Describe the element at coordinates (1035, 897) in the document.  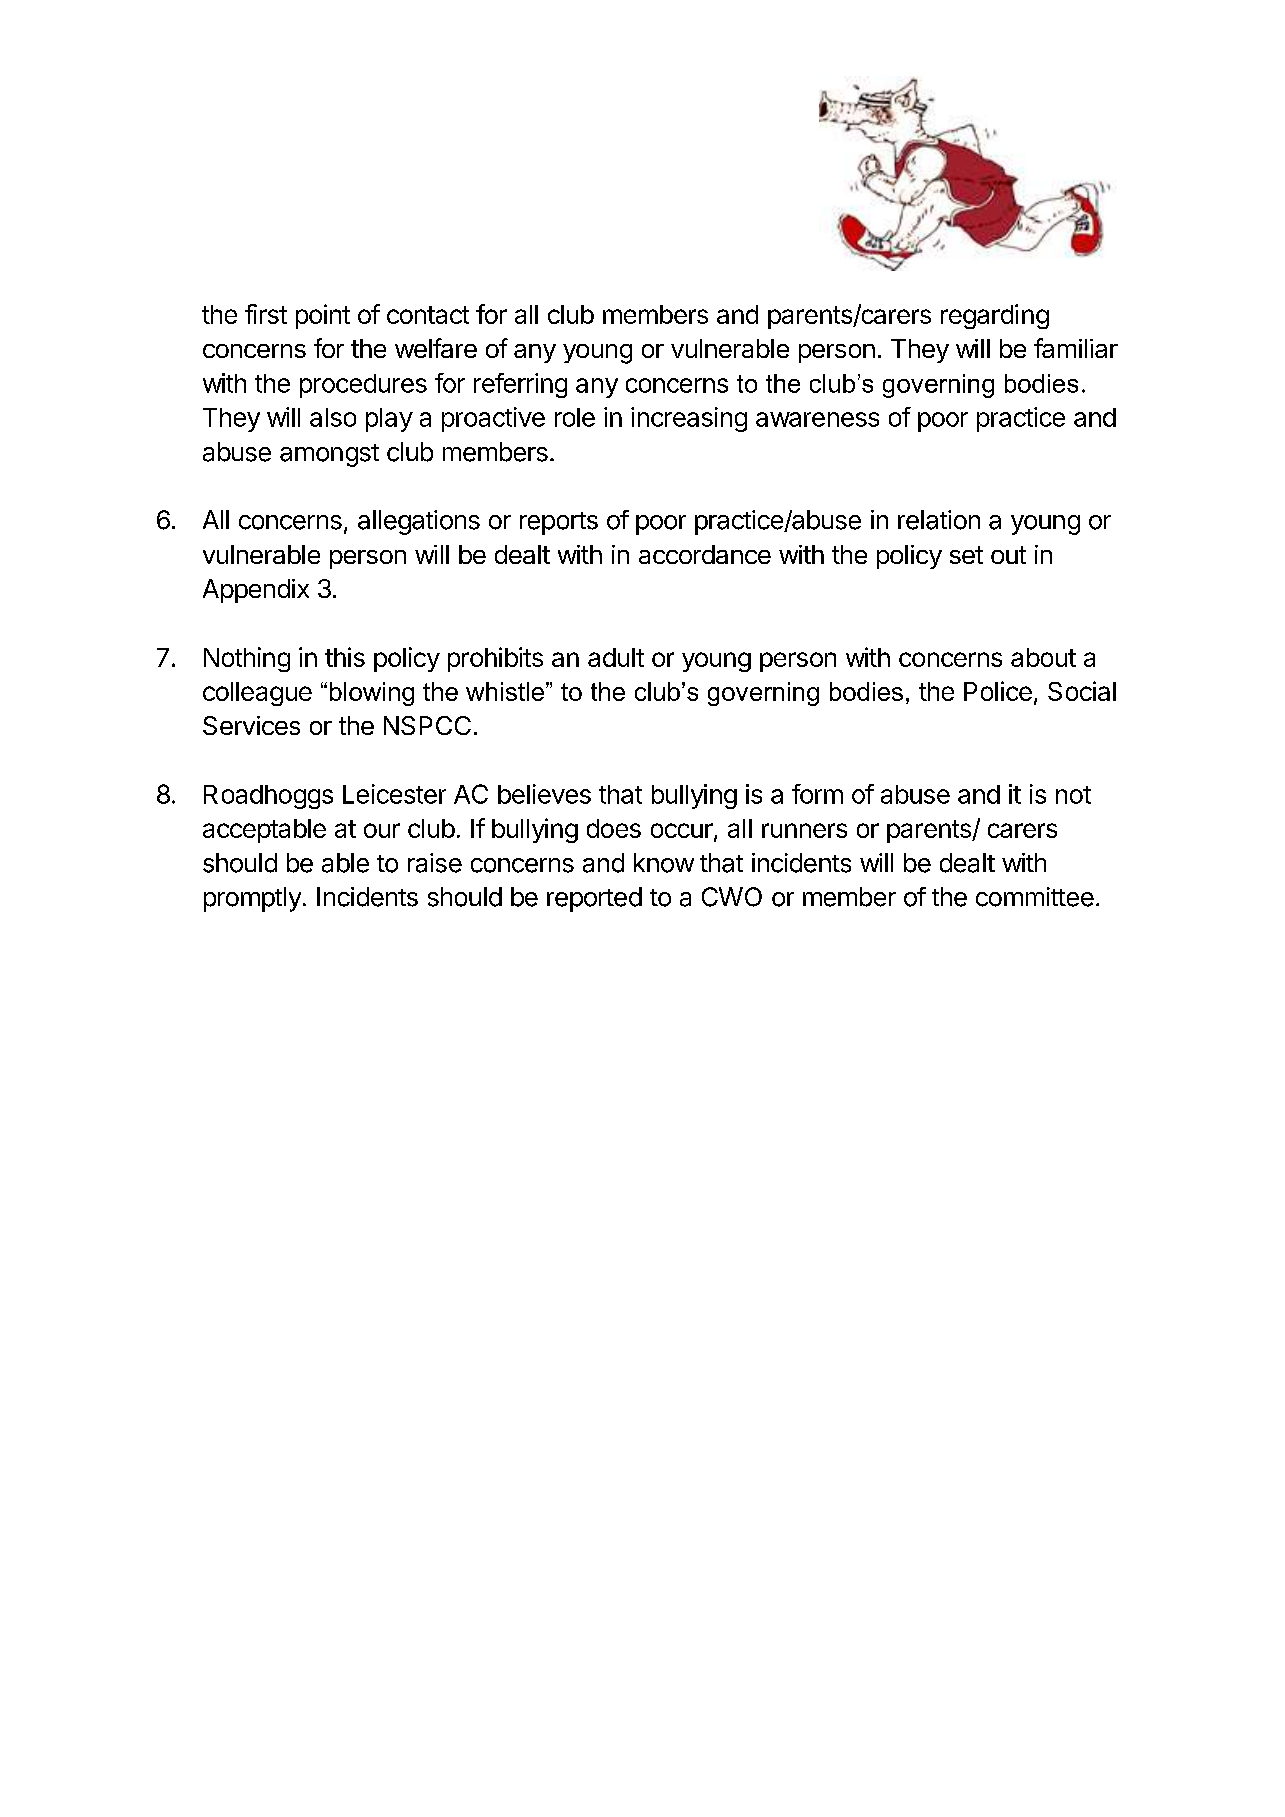
I see `committee` at that location.
